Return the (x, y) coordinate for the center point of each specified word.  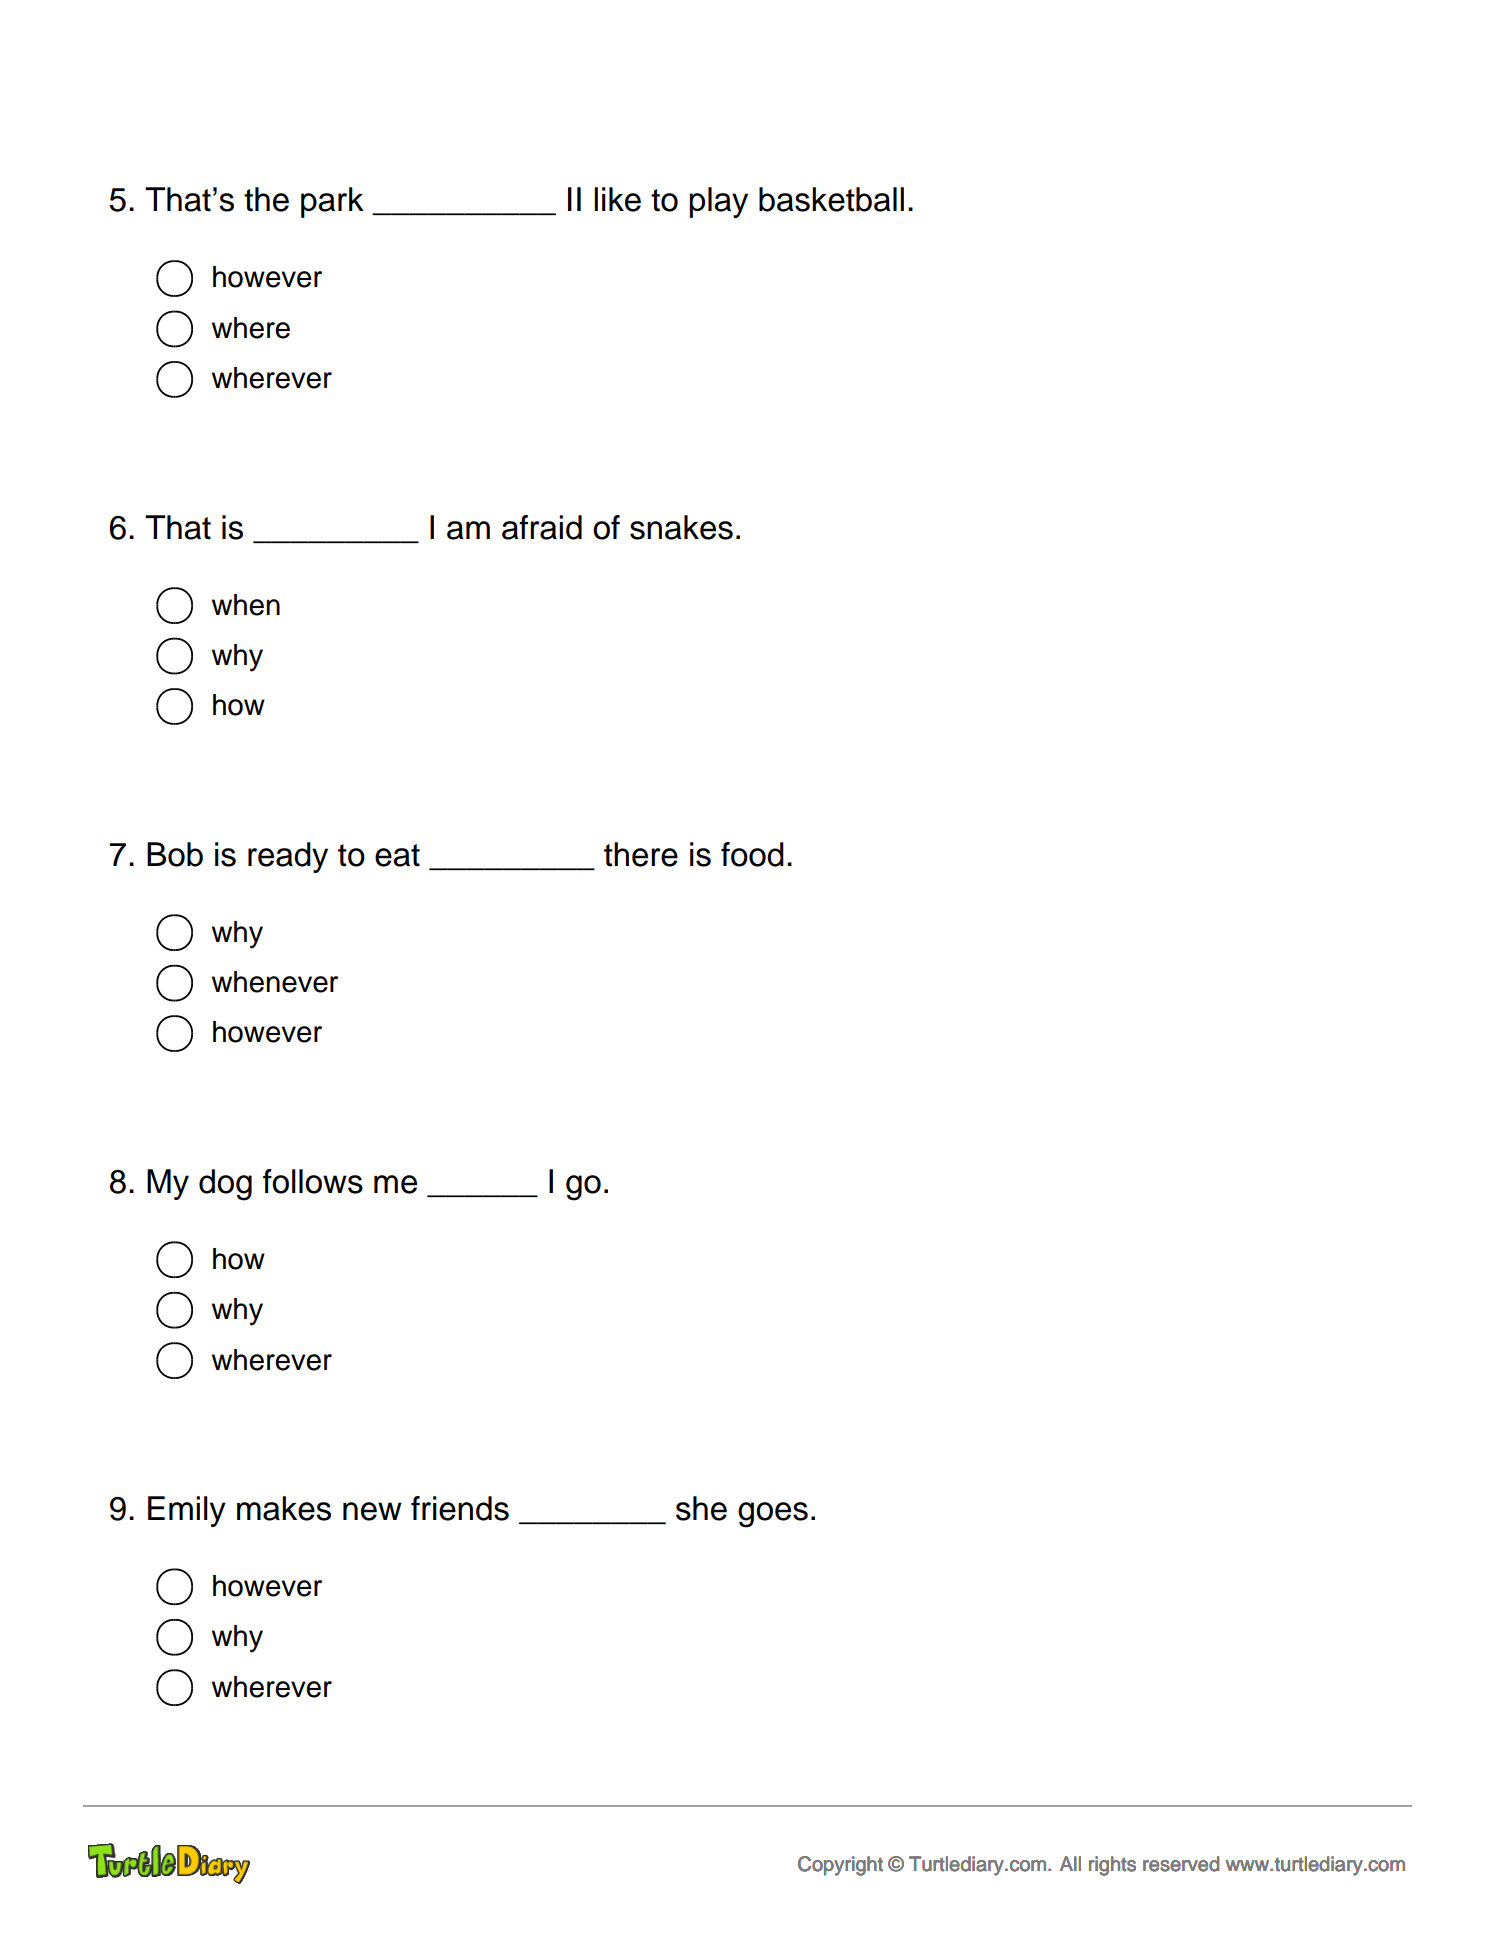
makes (284, 1508)
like (617, 199)
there (641, 854)
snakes (681, 527)
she (701, 1508)
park (332, 202)
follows (313, 1181)
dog (225, 1185)
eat (397, 855)
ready (288, 857)
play (718, 202)
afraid (542, 527)
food (752, 854)
